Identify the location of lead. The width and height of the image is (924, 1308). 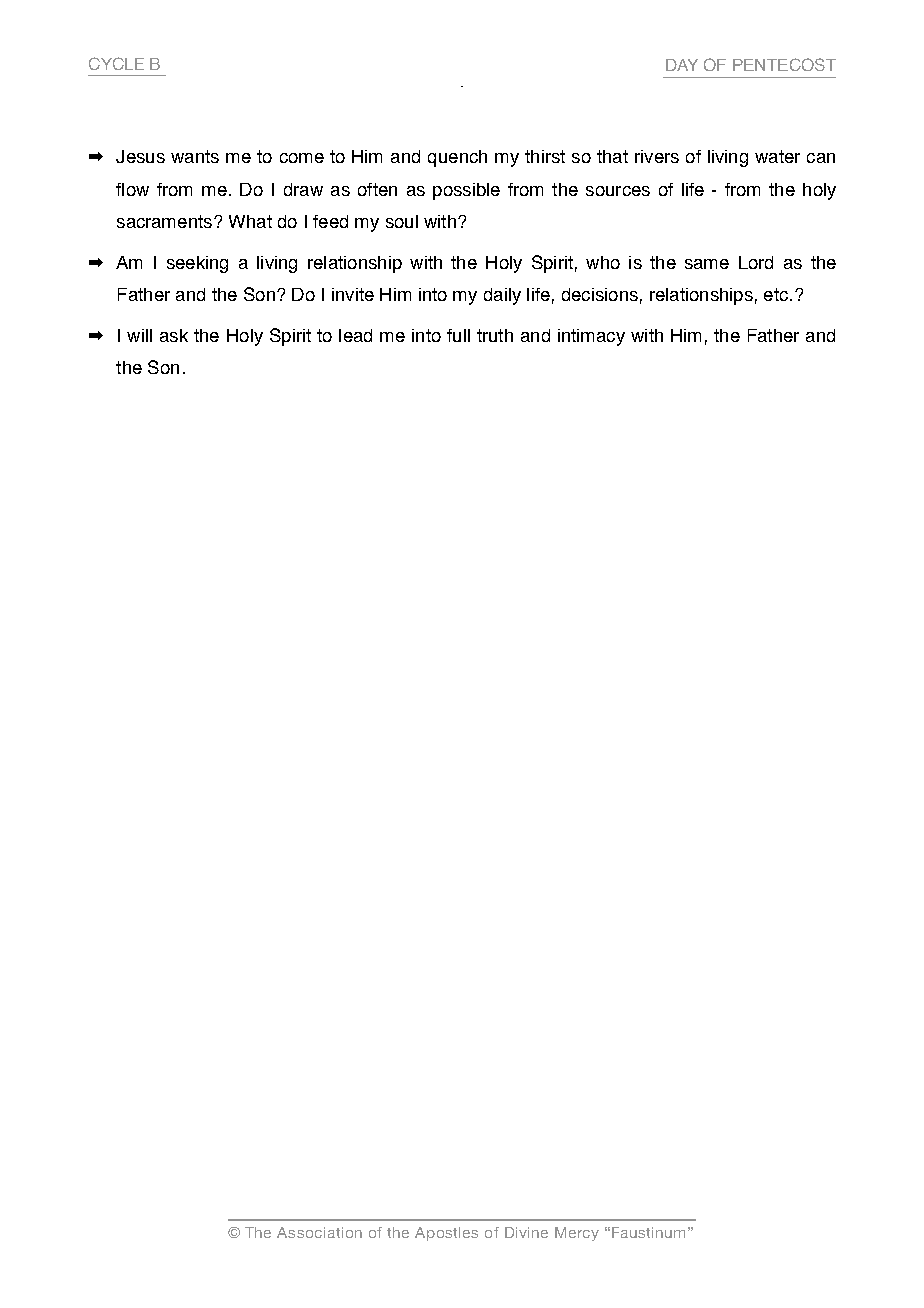
(355, 335).
